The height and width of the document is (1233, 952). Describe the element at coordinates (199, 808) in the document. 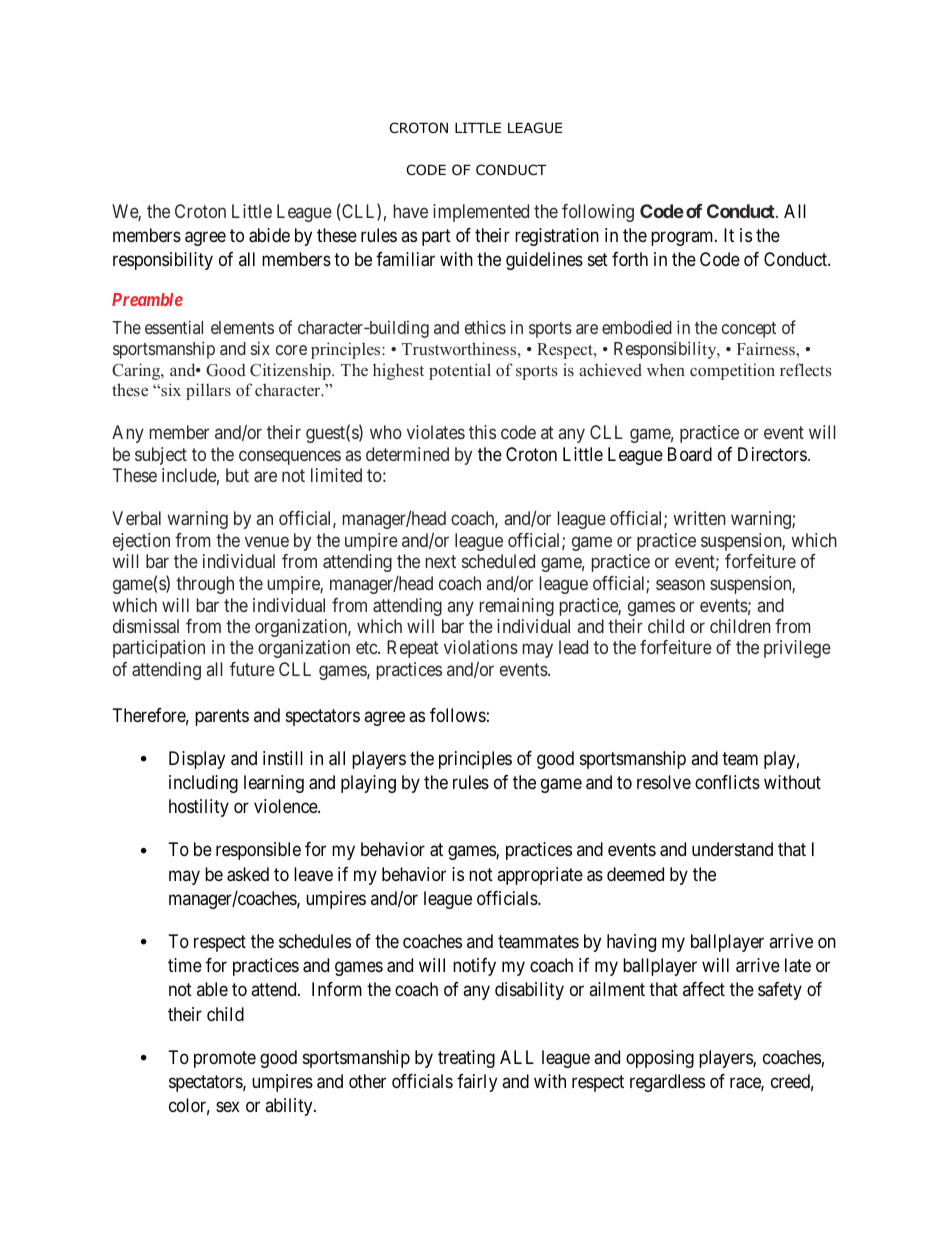

I see `hostility` at that location.
